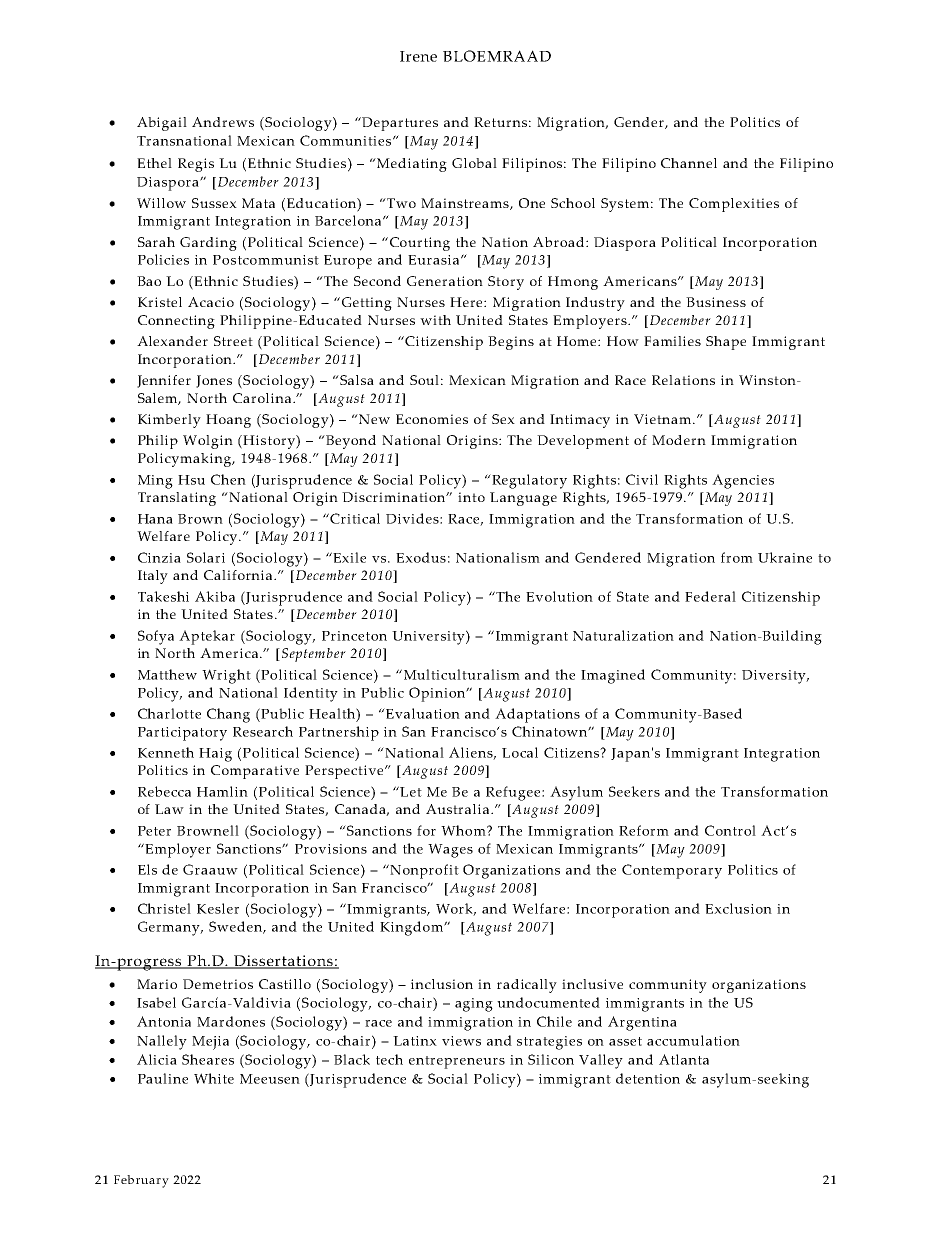 The height and width of the image is (1233, 952). I want to click on Chen, so click(228, 479).
